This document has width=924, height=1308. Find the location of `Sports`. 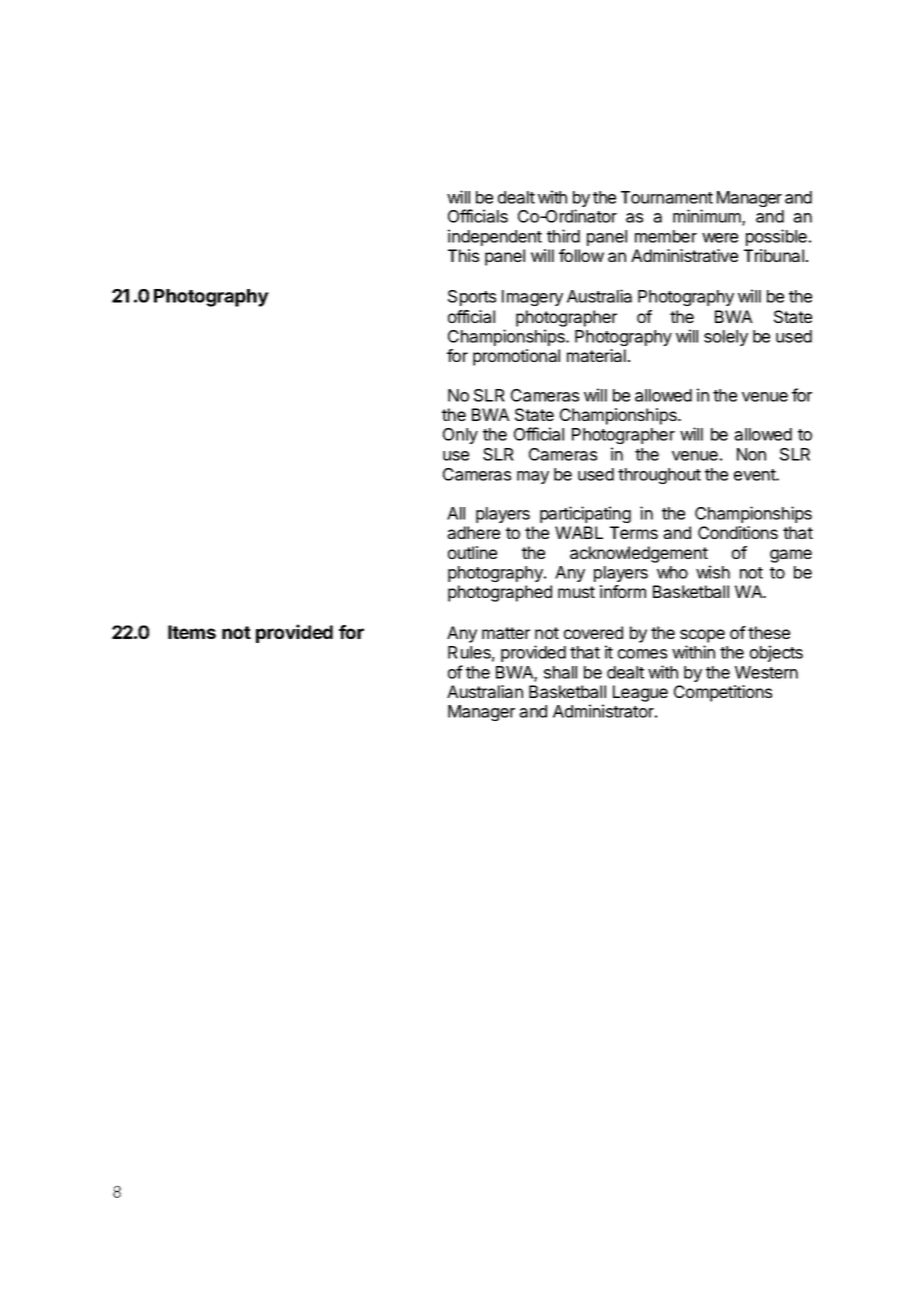

Sports is located at coordinates (472, 298).
